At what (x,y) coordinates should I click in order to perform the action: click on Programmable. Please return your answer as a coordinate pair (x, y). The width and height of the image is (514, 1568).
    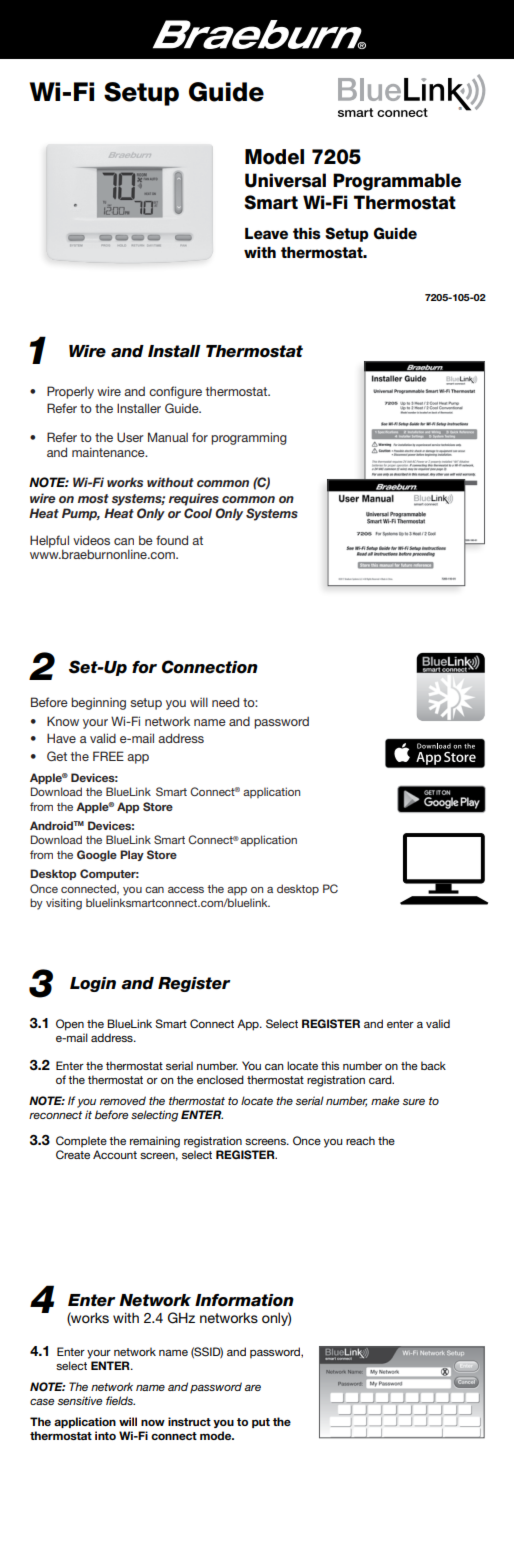
    Looking at the image, I should click on (397, 182).
